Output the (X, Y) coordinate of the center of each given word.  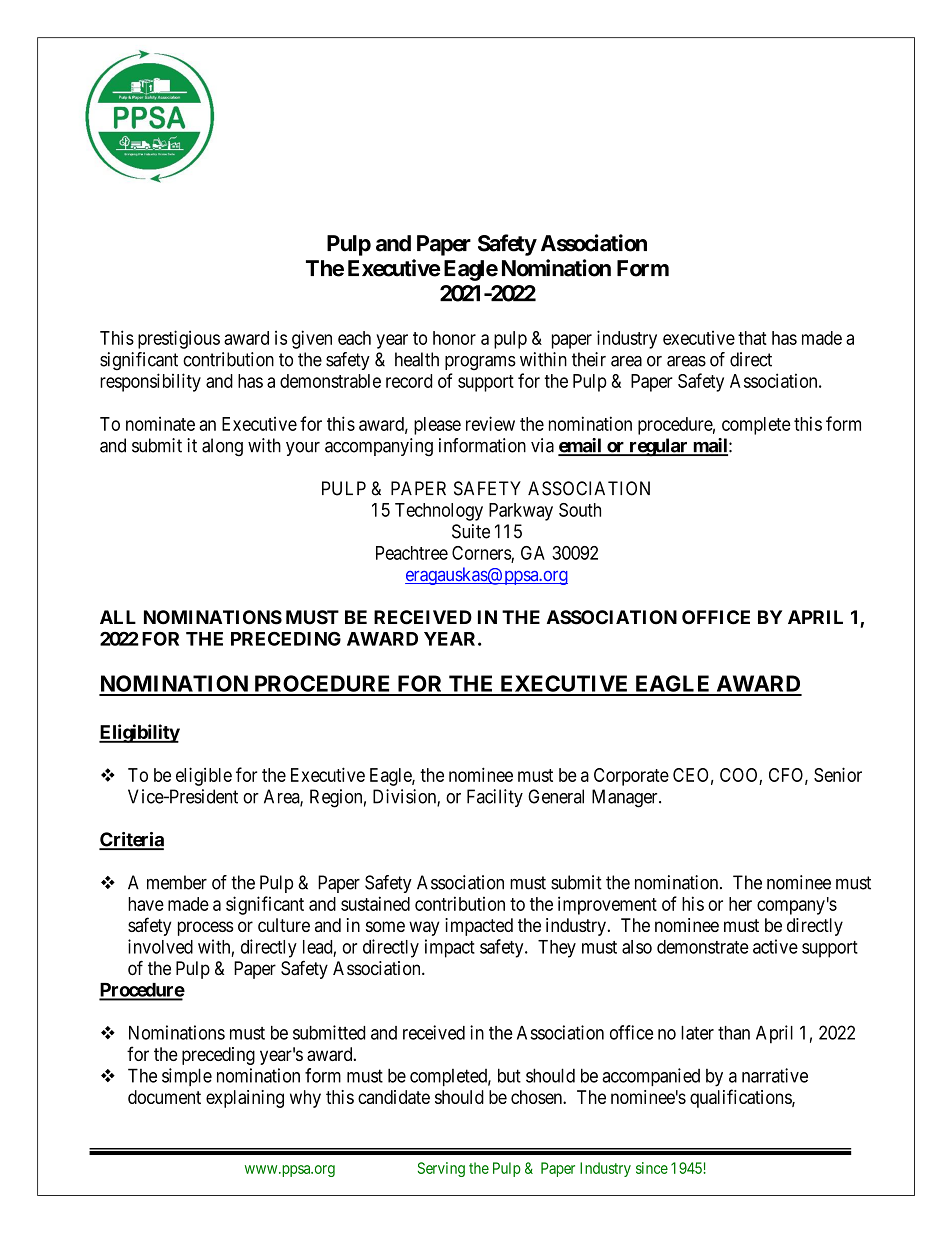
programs (480, 363)
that (752, 338)
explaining (245, 1099)
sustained (375, 903)
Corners (482, 554)
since (652, 1168)
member (177, 882)
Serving (441, 1169)
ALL (118, 617)
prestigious (179, 339)
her (740, 904)
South (580, 510)
